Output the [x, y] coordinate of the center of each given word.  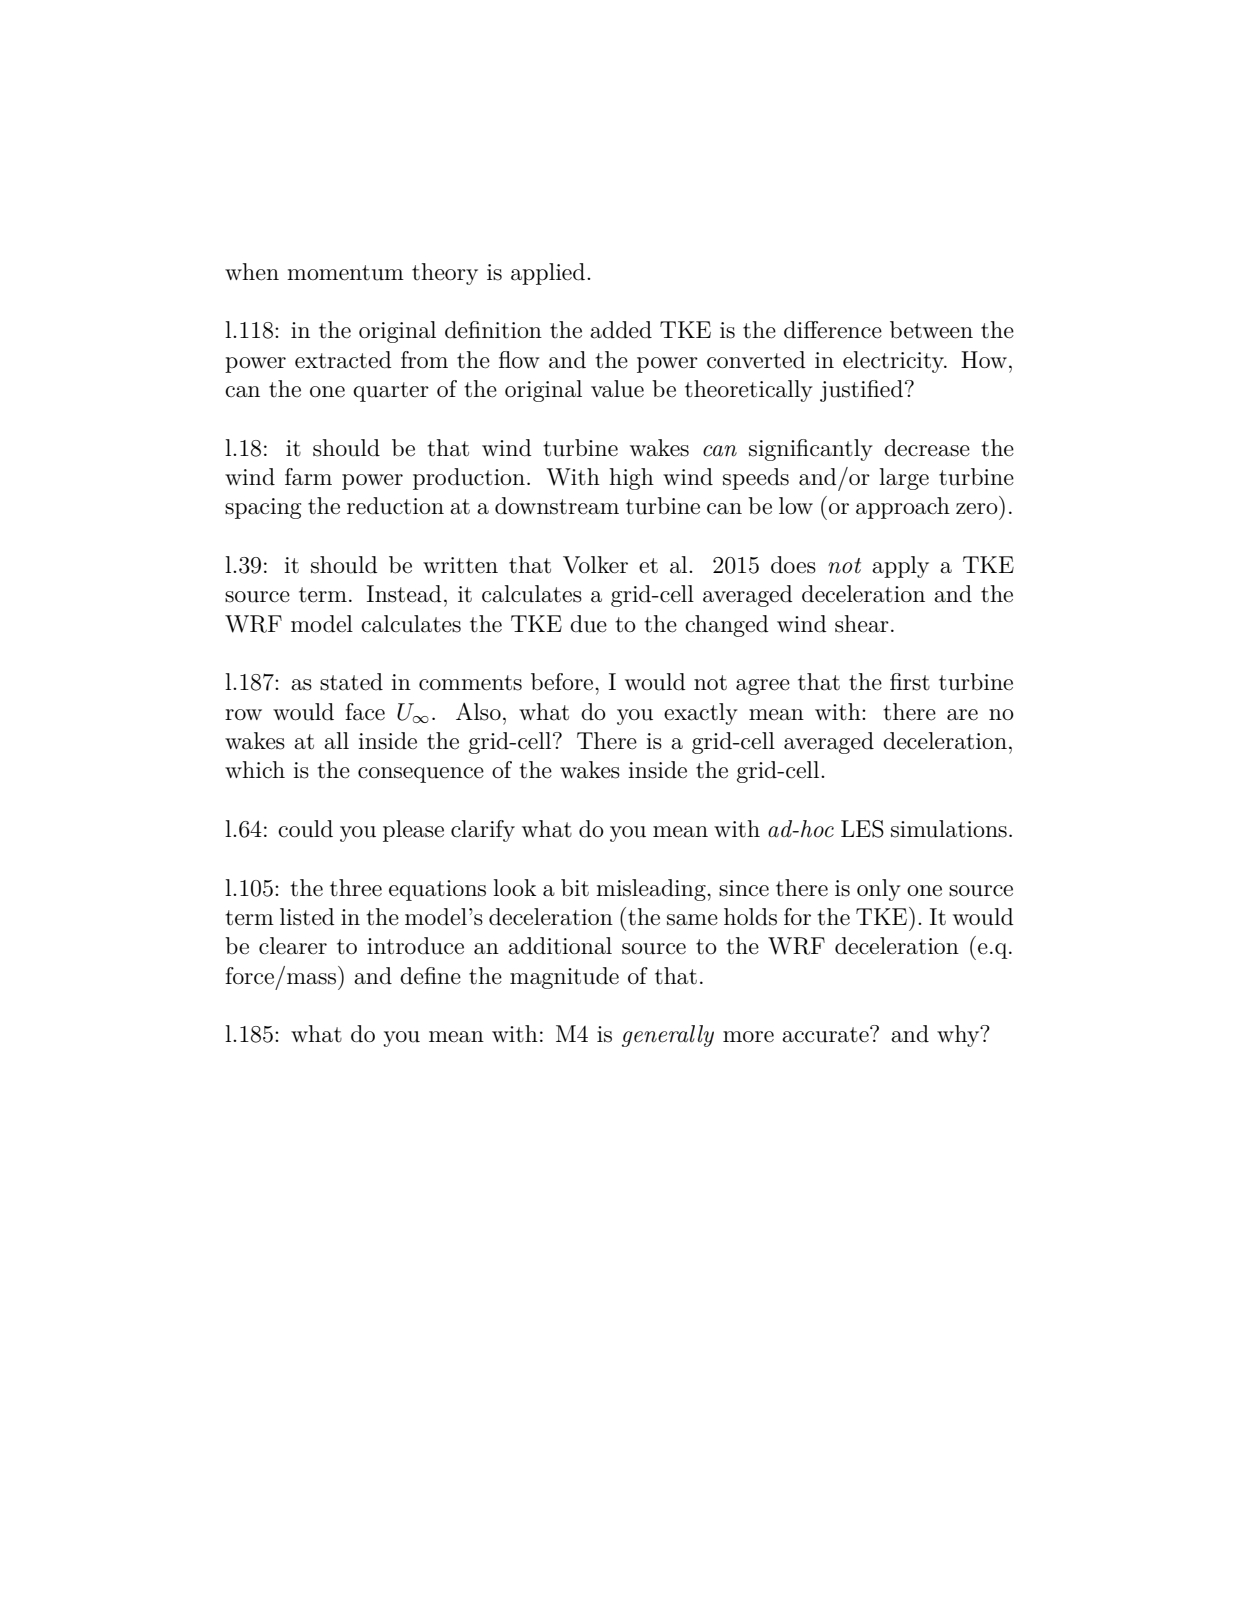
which [255, 770]
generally [668, 1036]
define [430, 976]
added [621, 330]
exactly [701, 714]
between [931, 330]
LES [862, 829]
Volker [595, 565]
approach [903, 508]
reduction [395, 506]
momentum [345, 273]
